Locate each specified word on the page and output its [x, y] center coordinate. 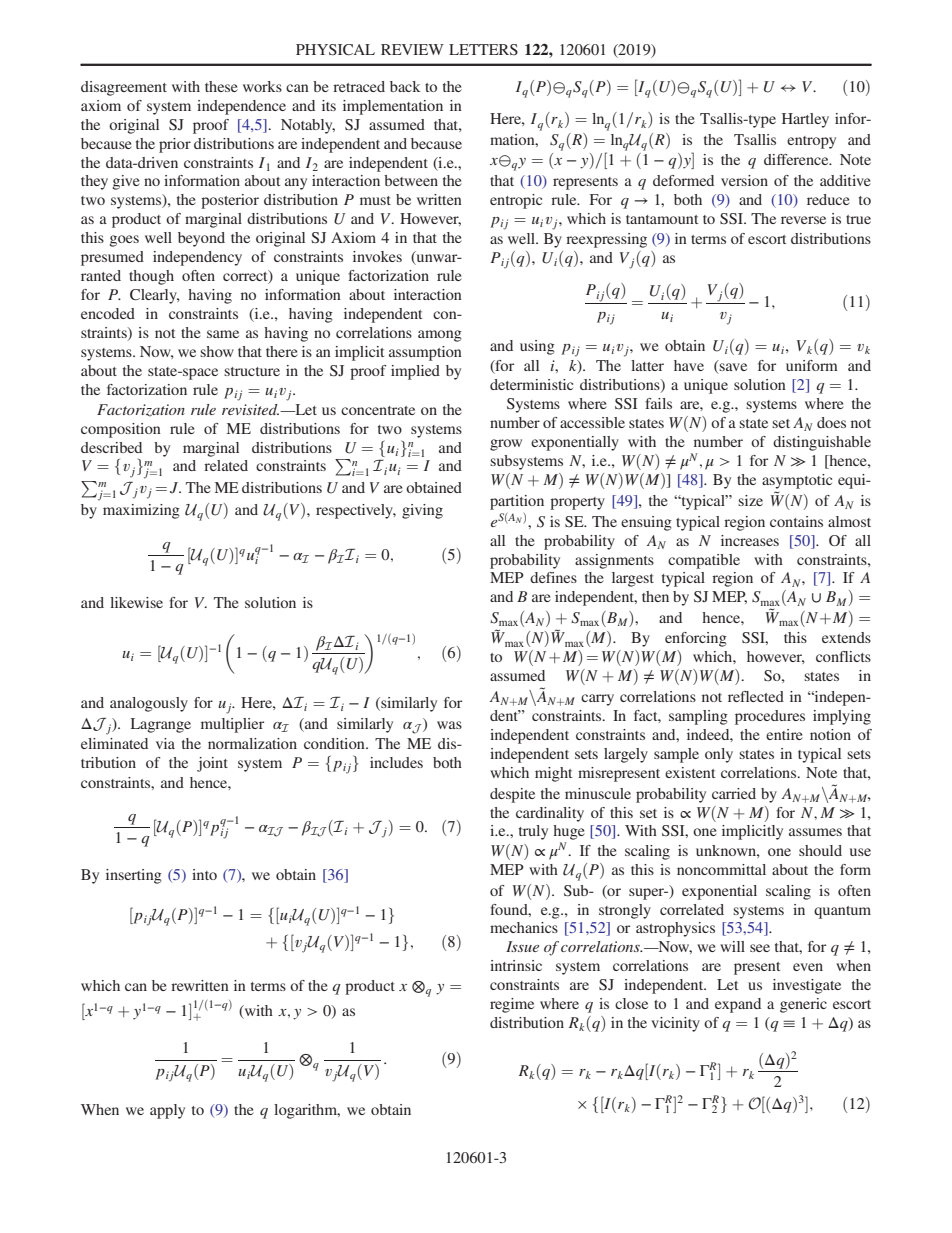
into [204, 874]
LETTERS [483, 49]
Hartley [805, 120]
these [221, 86]
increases [750, 540]
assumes [815, 832]
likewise [136, 602]
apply [167, 1111]
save [732, 368]
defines [553, 577]
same [223, 334]
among [440, 336]
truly [533, 832]
